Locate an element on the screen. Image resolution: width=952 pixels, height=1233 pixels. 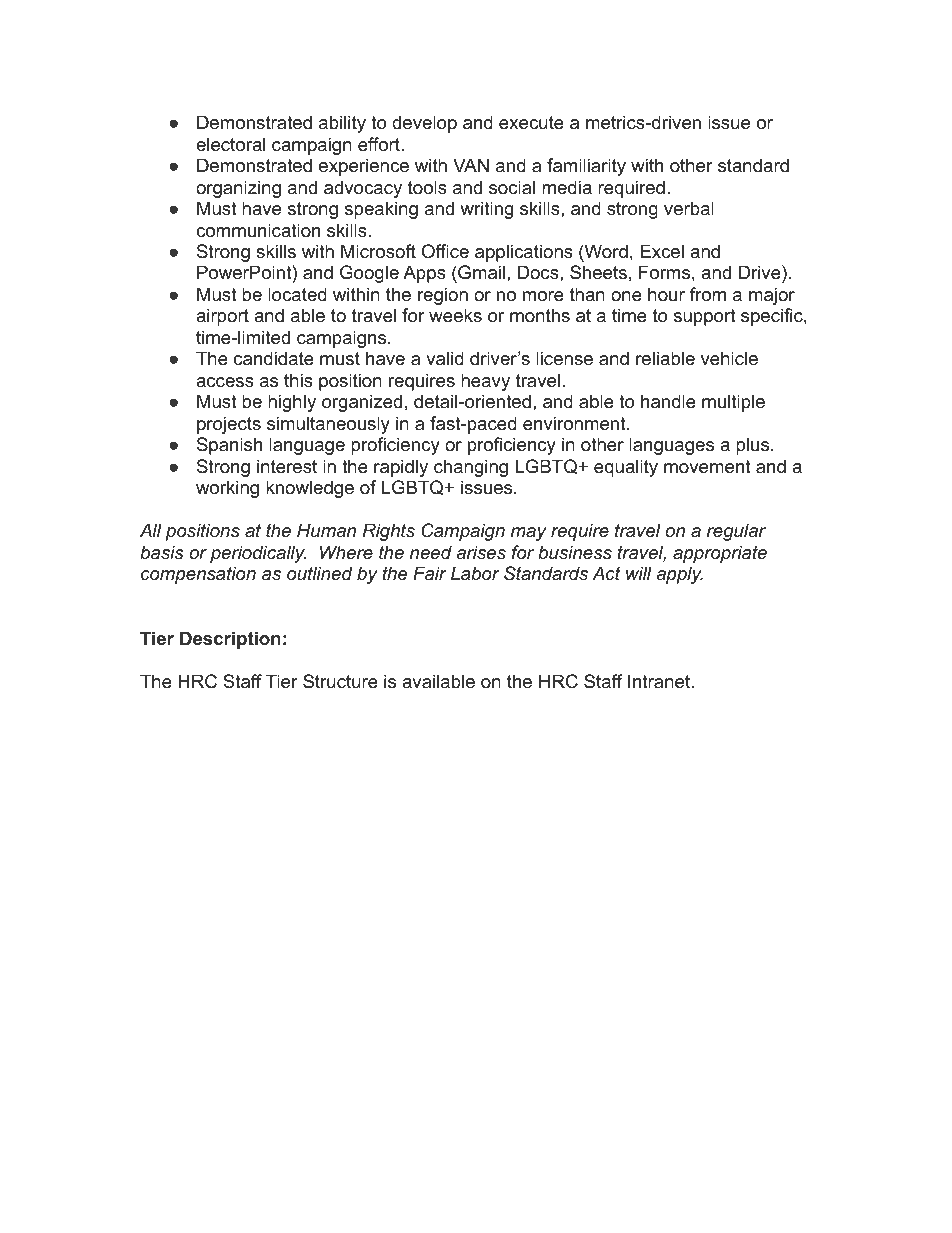
heavy is located at coordinates (485, 382).
